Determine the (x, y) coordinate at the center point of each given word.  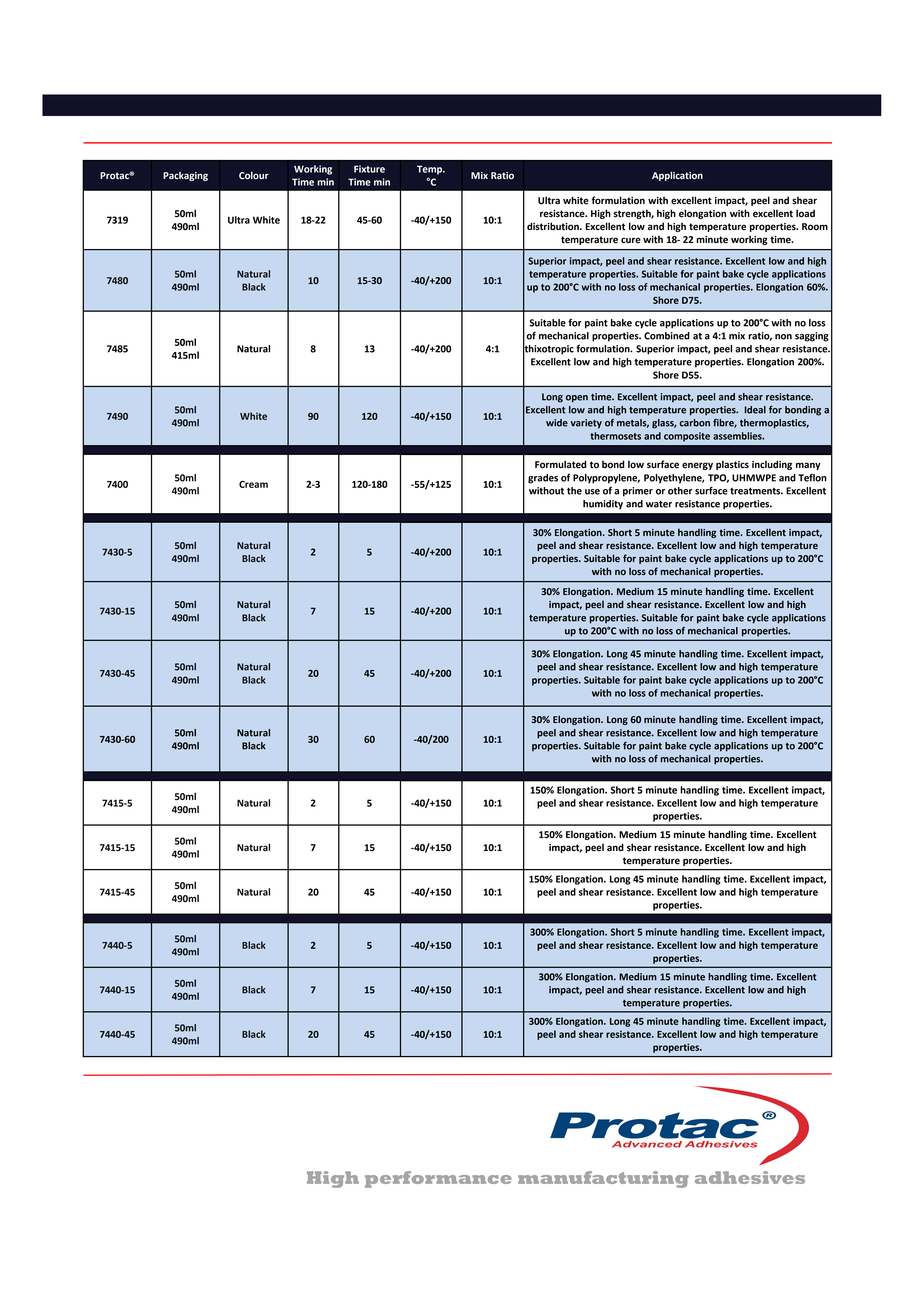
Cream (253, 484)
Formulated (560, 464)
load (805, 213)
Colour (254, 175)
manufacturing (603, 1179)
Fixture (369, 169)
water (659, 504)
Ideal (755, 410)
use (592, 492)
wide (557, 423)
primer (638, 492)
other (680, 491)
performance (438, 1179)
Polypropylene (606, 479)
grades (543, 479)
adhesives (750, 1177)
